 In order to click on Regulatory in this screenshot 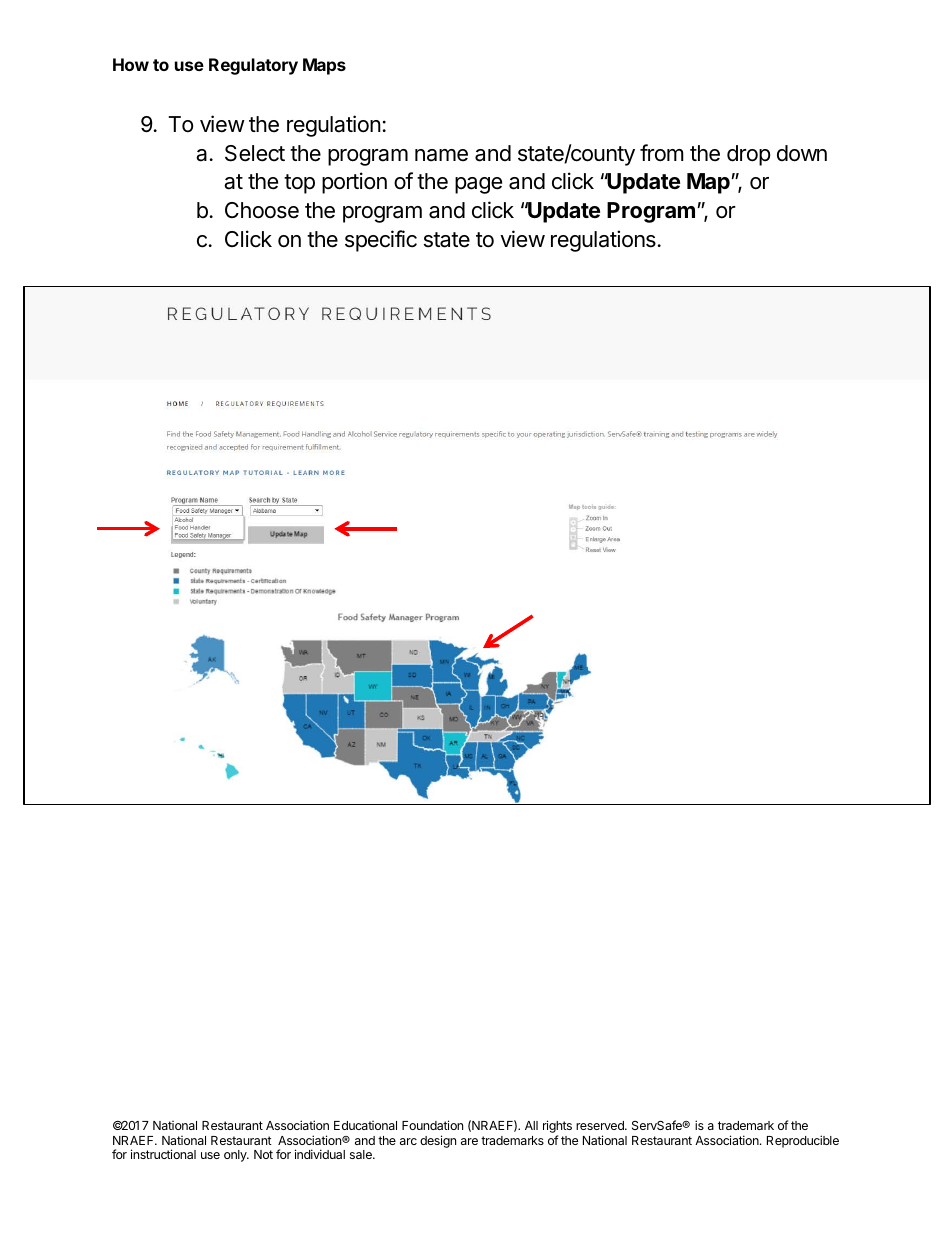, I will do `click(253, 66)`.
